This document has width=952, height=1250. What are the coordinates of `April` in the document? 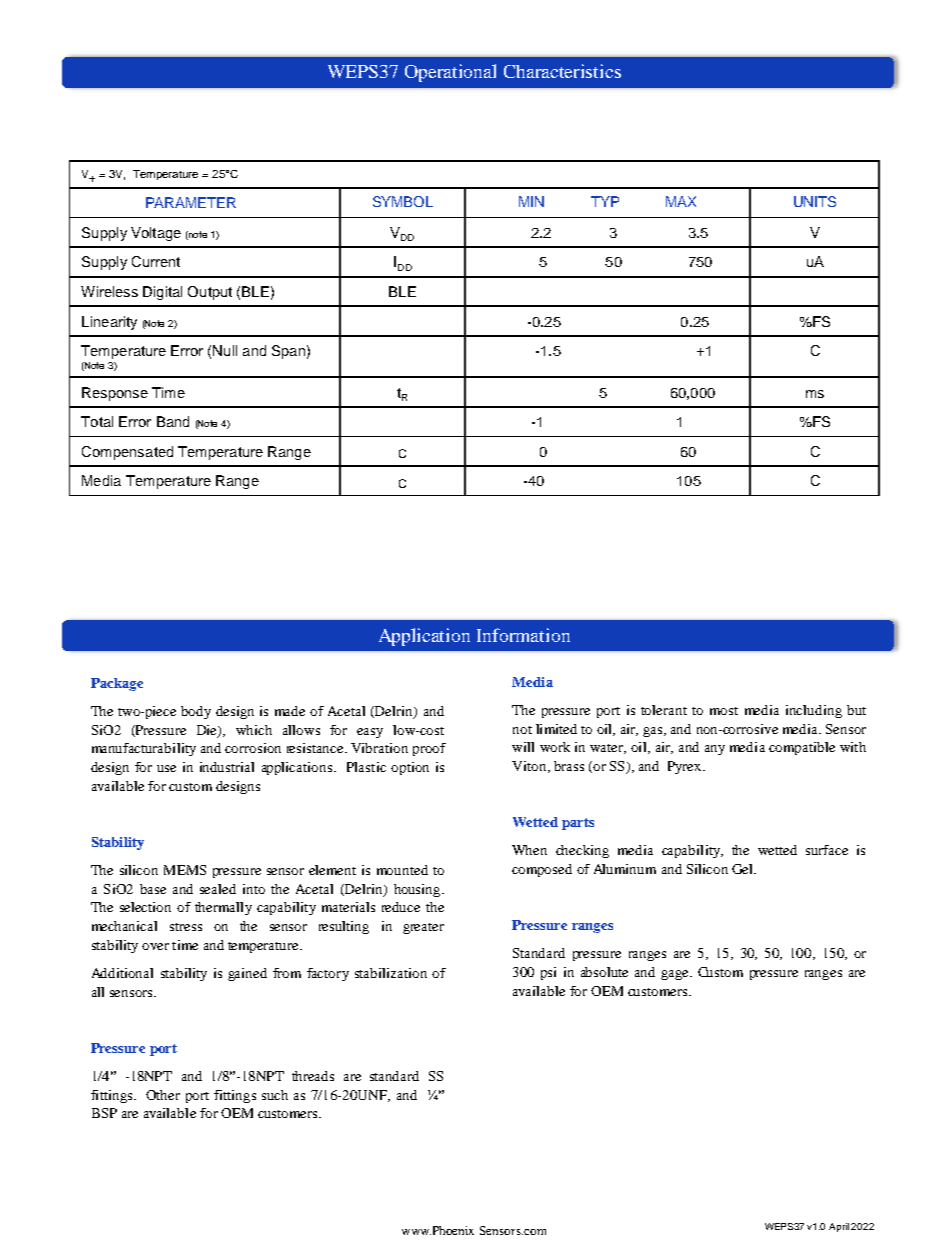 It's located at (839, 1227).
